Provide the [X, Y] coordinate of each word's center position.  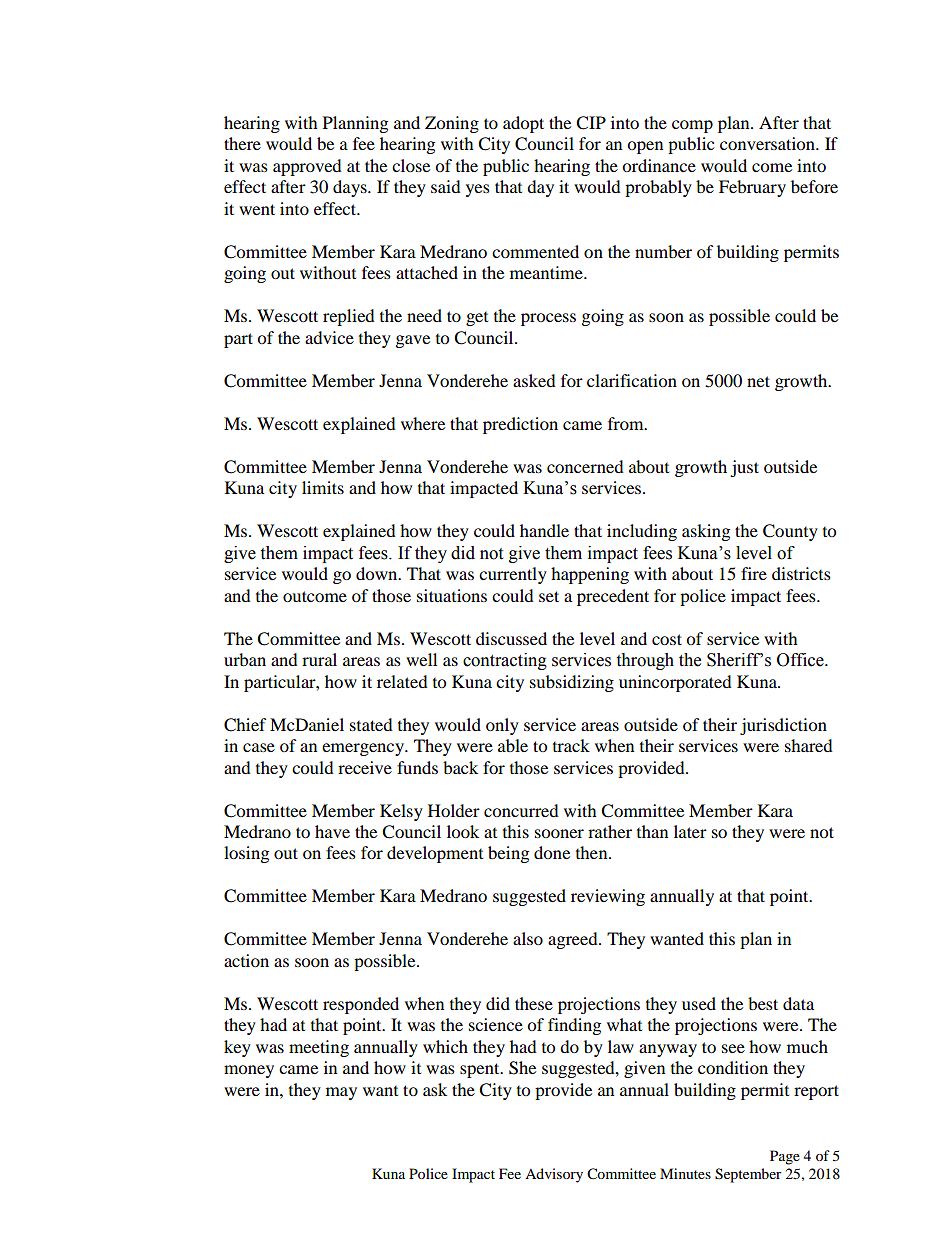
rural [319, 659]
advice [329, 337]
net [758, 381]
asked [534, 380]
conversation [769, 143]
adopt [523, 124]
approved [307, 167]
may [341, 1093]
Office [801, 660]
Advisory [554, 1175]
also [528, 938]
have [332, 831]
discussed [511, 638]
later [690, 831]
